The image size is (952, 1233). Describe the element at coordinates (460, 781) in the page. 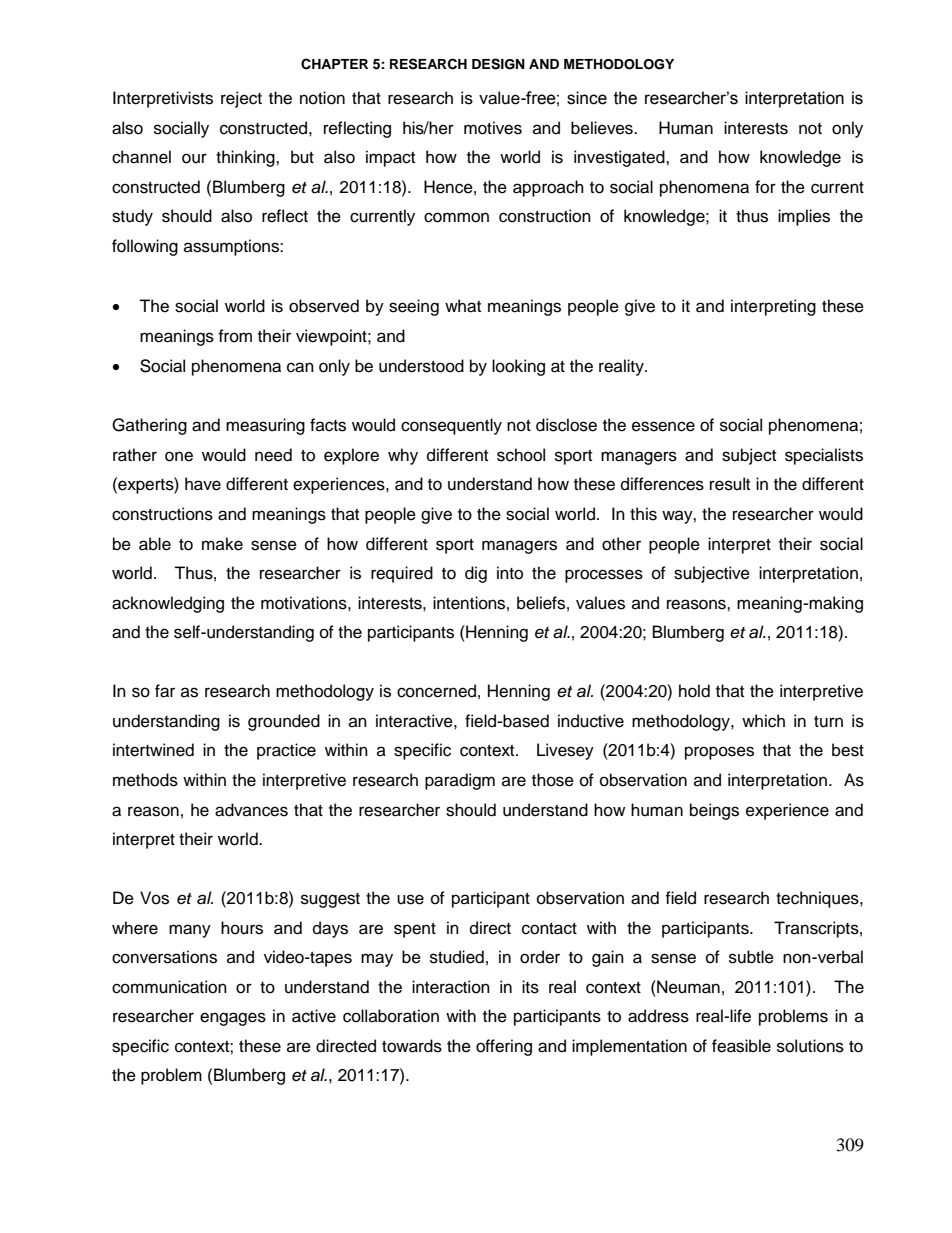

I see `paradigm` at that location.
